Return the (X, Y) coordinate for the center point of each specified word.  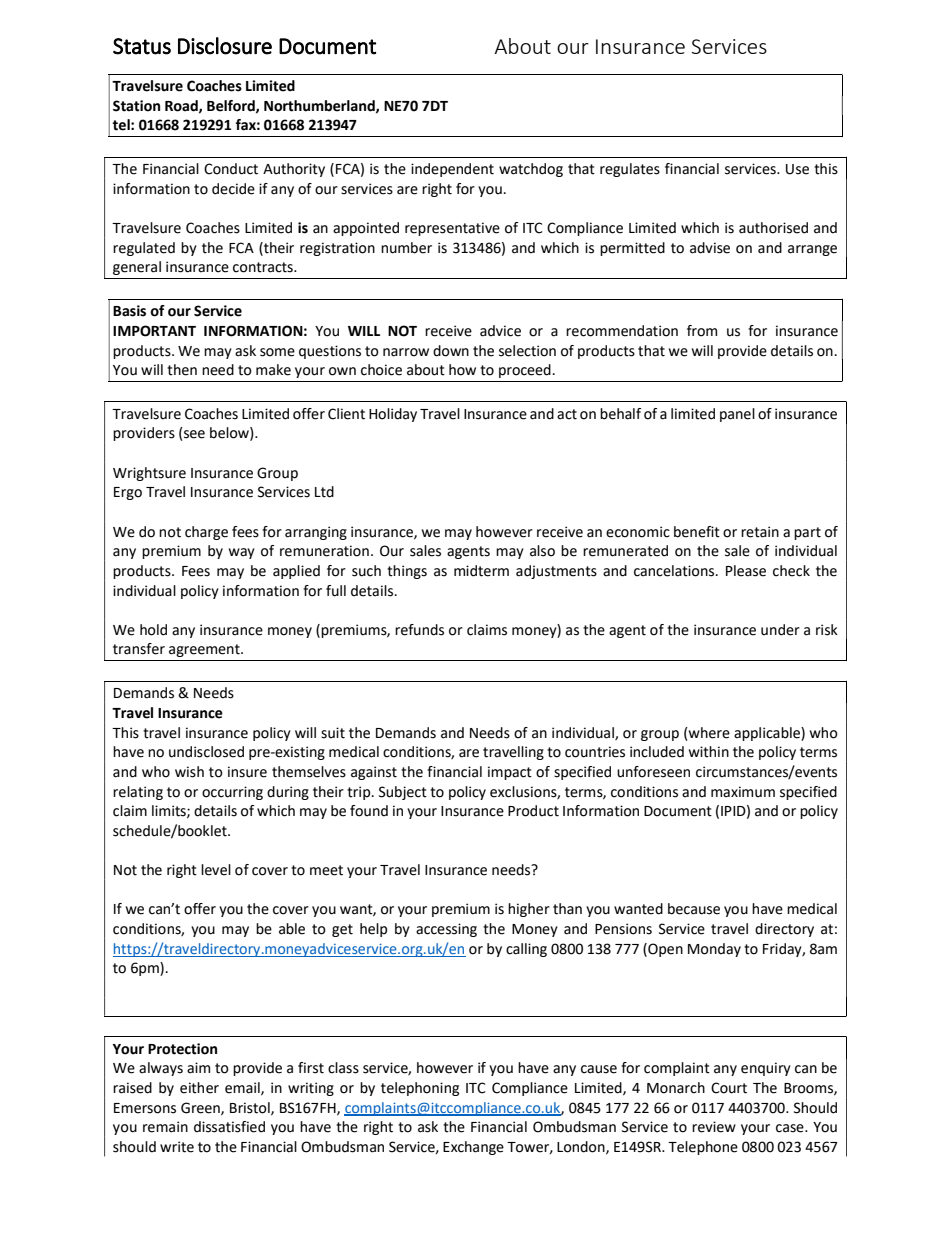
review (714, 1127)
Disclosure (225, 46)
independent (452, 170)
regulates (630, 170)
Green (201, 1108)
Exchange (473, 1148)
